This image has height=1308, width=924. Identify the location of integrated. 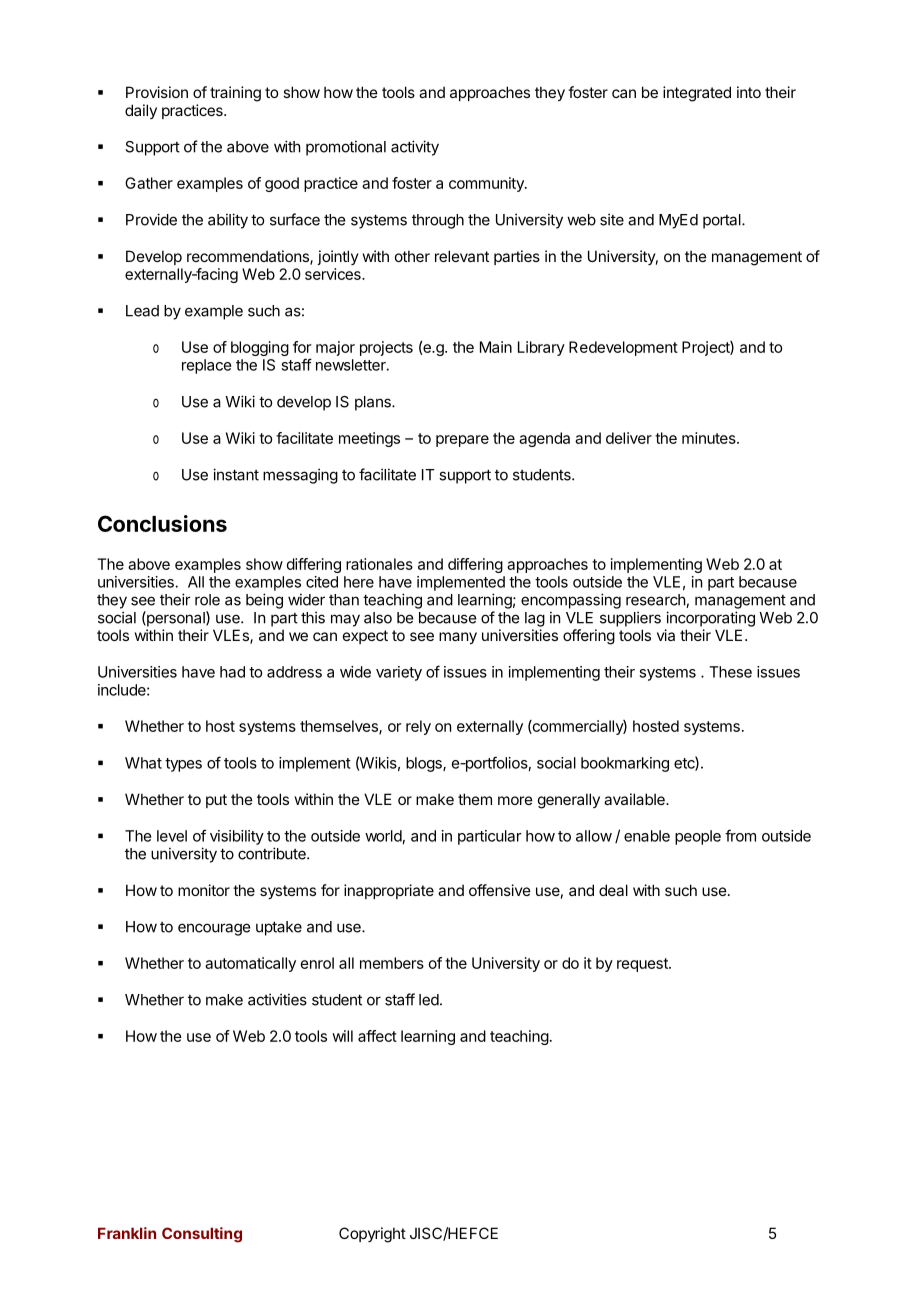
(697, 94).
